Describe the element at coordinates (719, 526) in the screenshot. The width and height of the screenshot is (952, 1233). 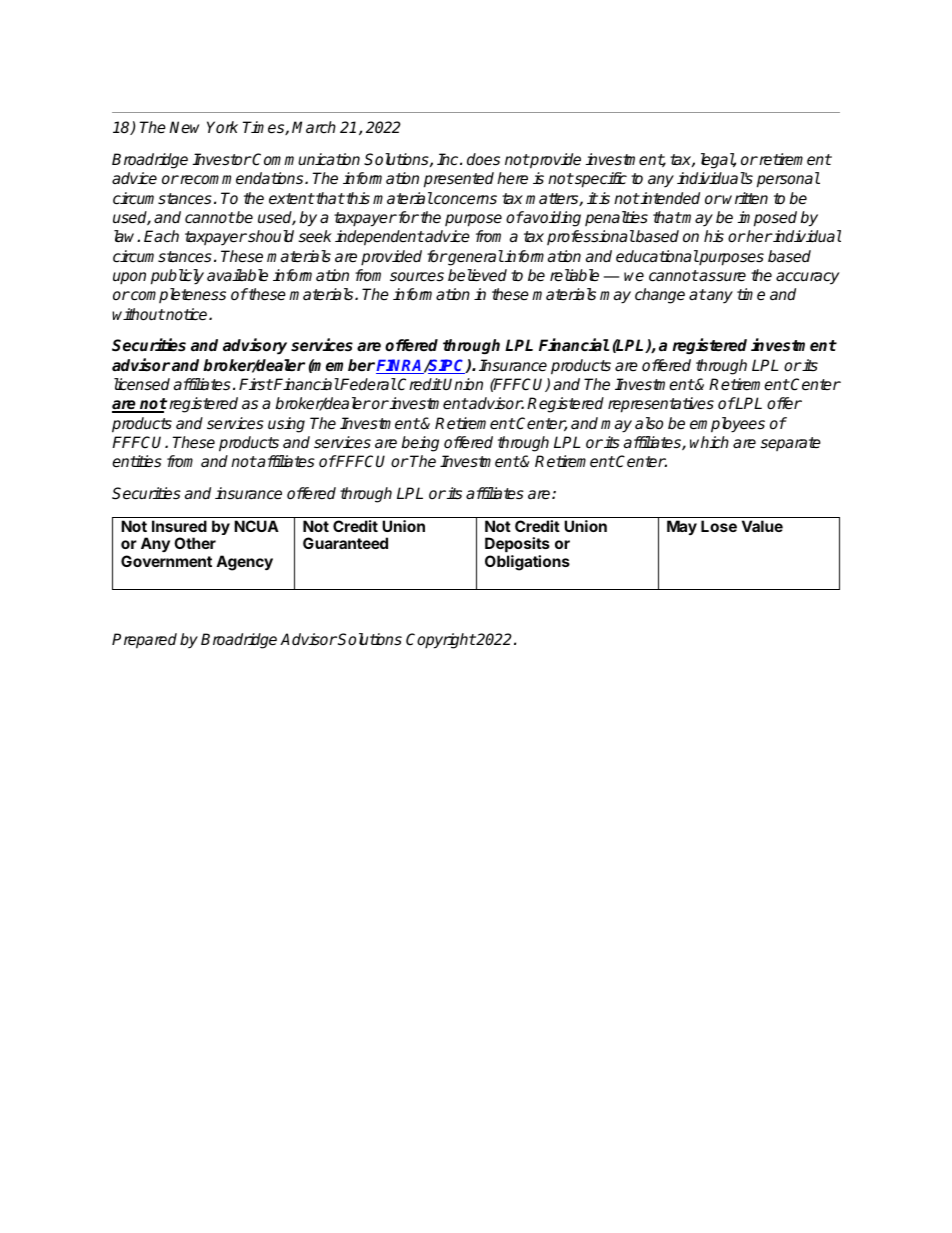
I see `Lose` at that location.
